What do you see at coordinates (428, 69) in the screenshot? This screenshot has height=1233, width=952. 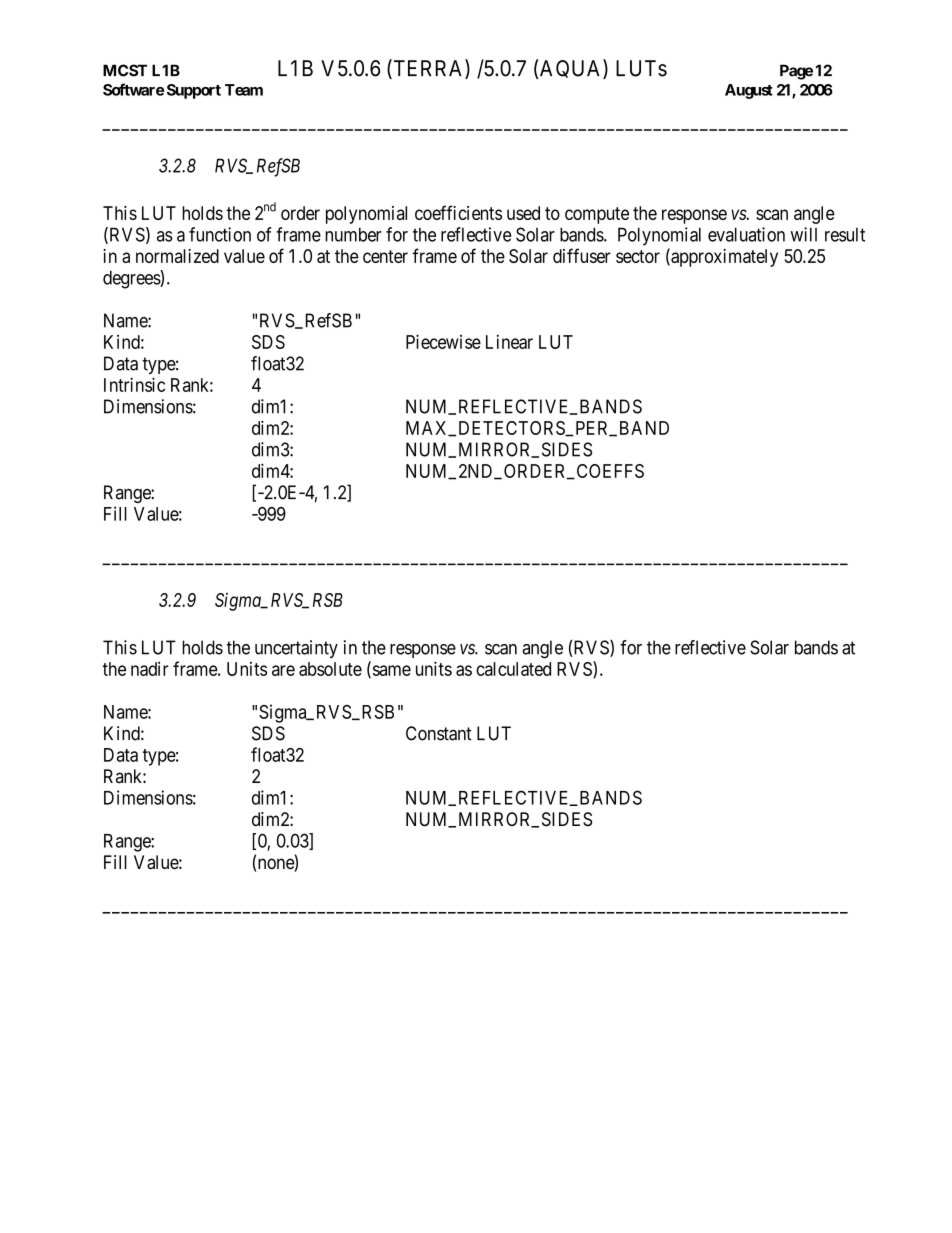 I see `TERRA` at bounding box center [428, 69].
